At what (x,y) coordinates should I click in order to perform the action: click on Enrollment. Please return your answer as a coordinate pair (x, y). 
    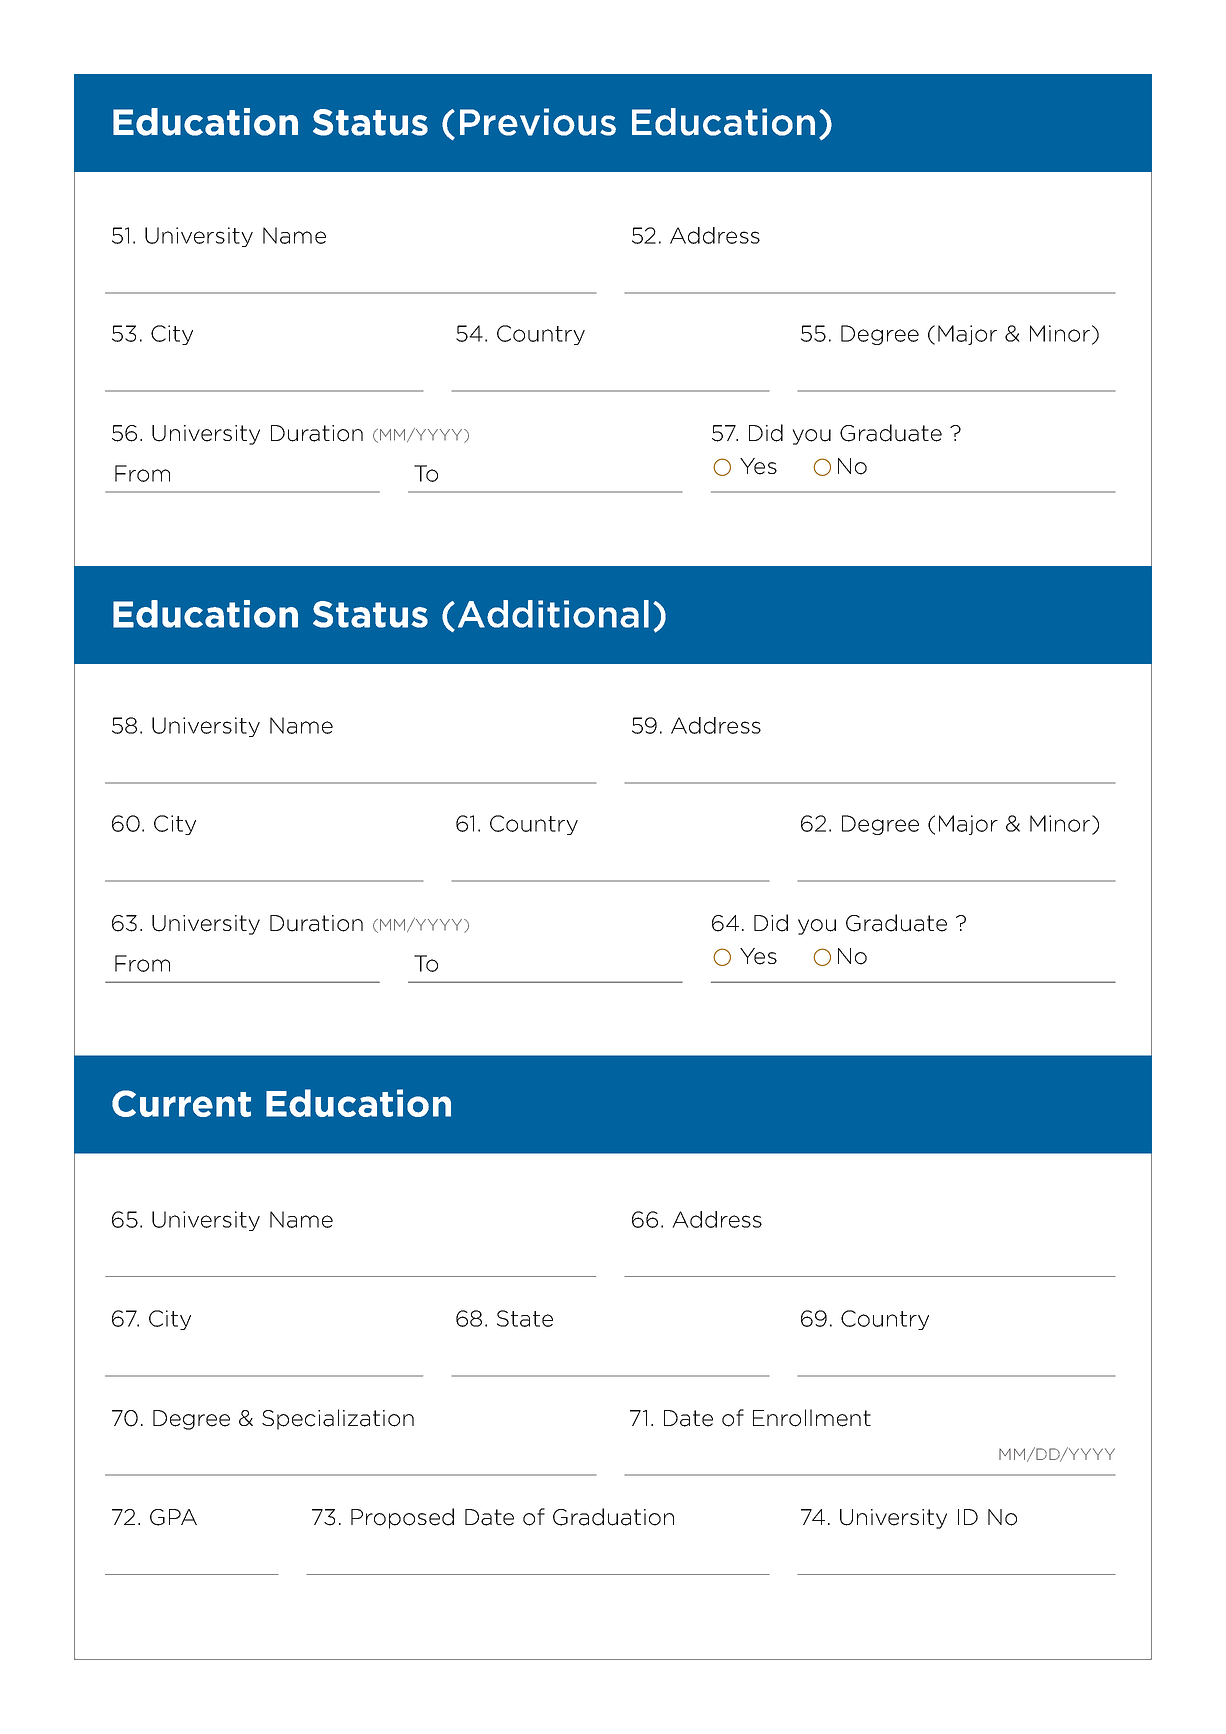
    Looking at the image, I should click on (812, 1418).
